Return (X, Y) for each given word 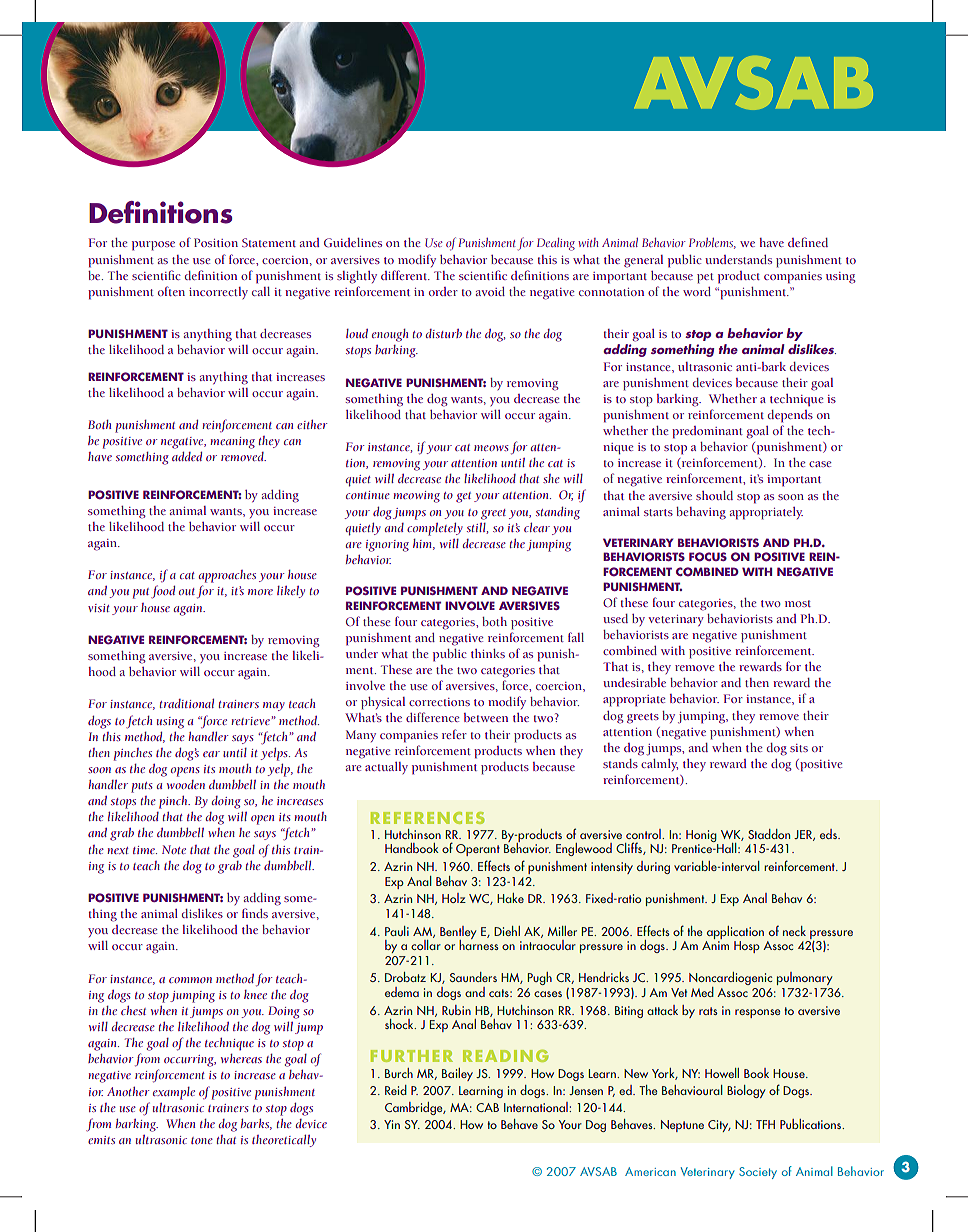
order (443, 291)
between (486, 717)
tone (202, 1140)
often (171, 291)
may (274, 706)
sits (799, 748)
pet (705, 278)
